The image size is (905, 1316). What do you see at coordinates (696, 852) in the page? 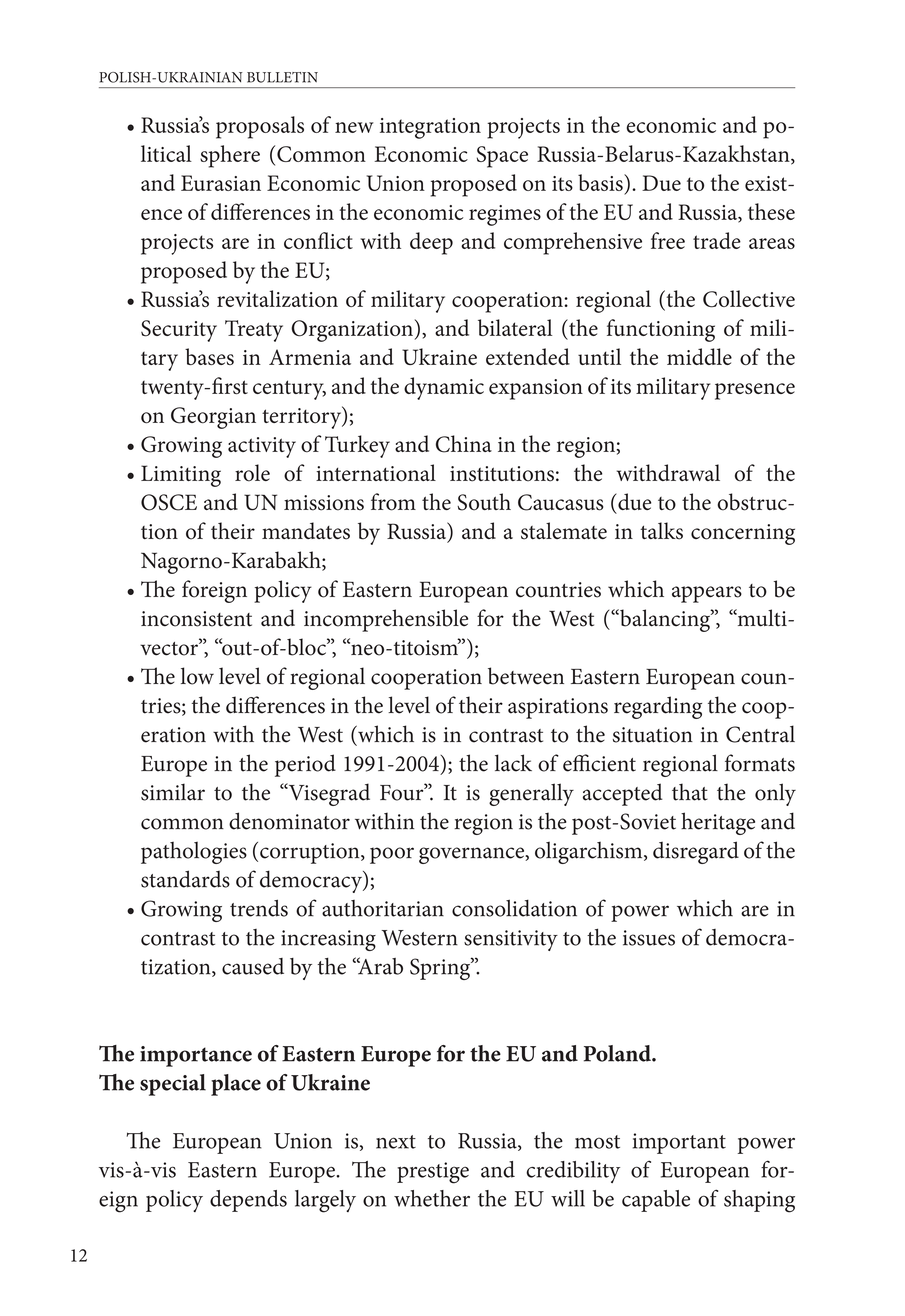
I see `disregard` at bounding box center [696, 852].
